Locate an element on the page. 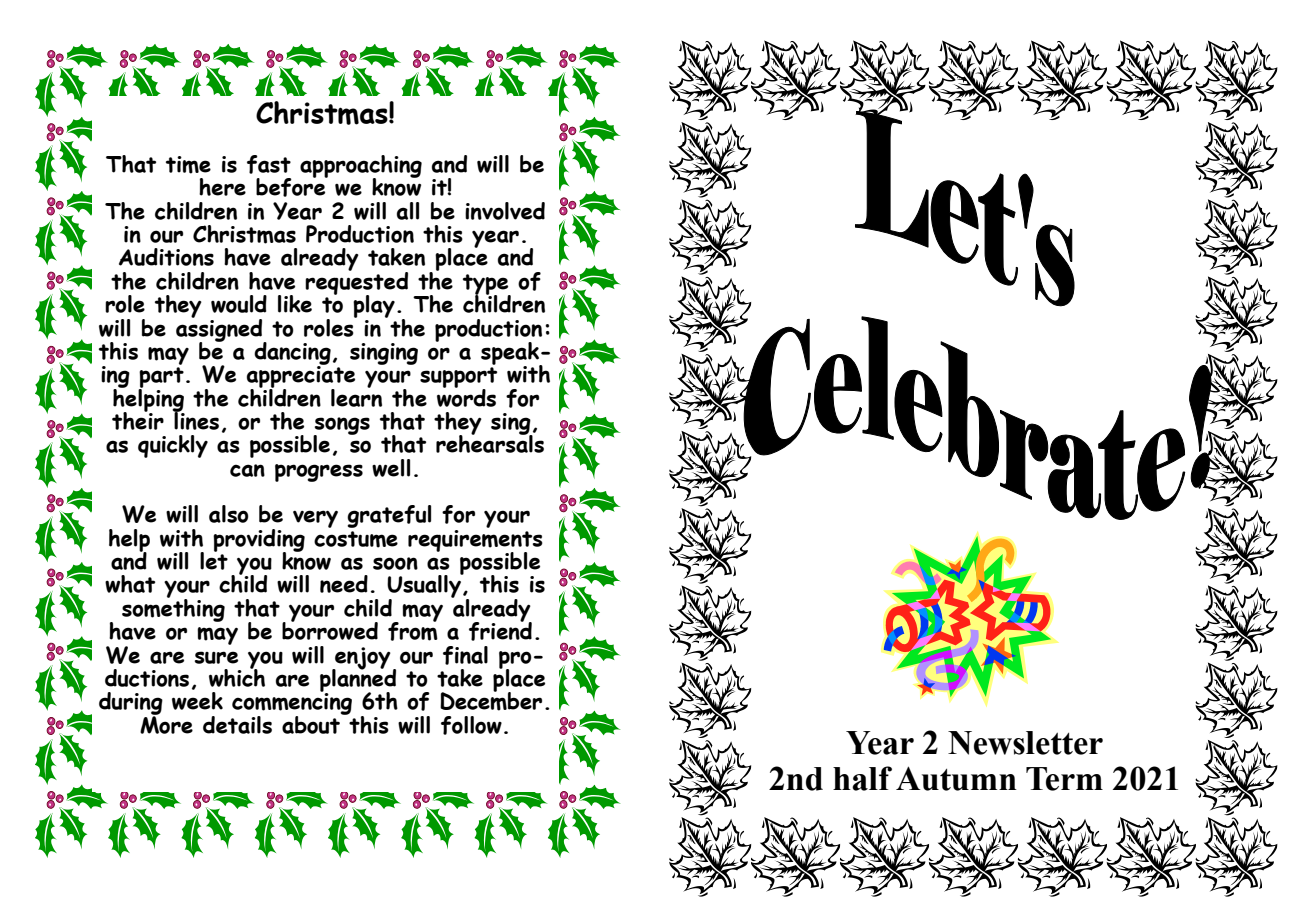 The image size is (1308, 924). Autumn is located at coordinates (956, 778).
